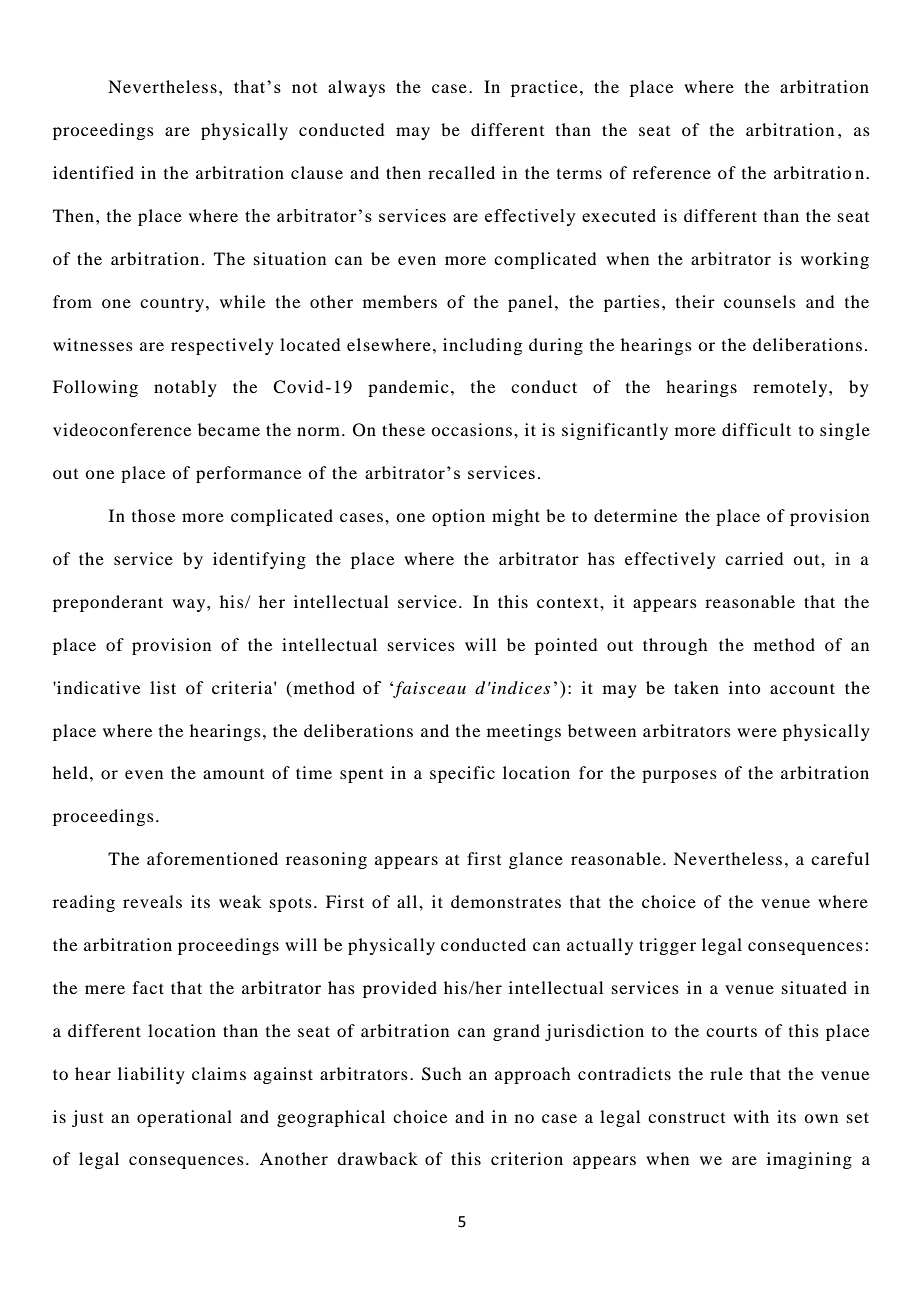 The image size is (924, 1308). Describe the element at coordinates (93, 172) in the screenshot. I see `identified` at that location.
